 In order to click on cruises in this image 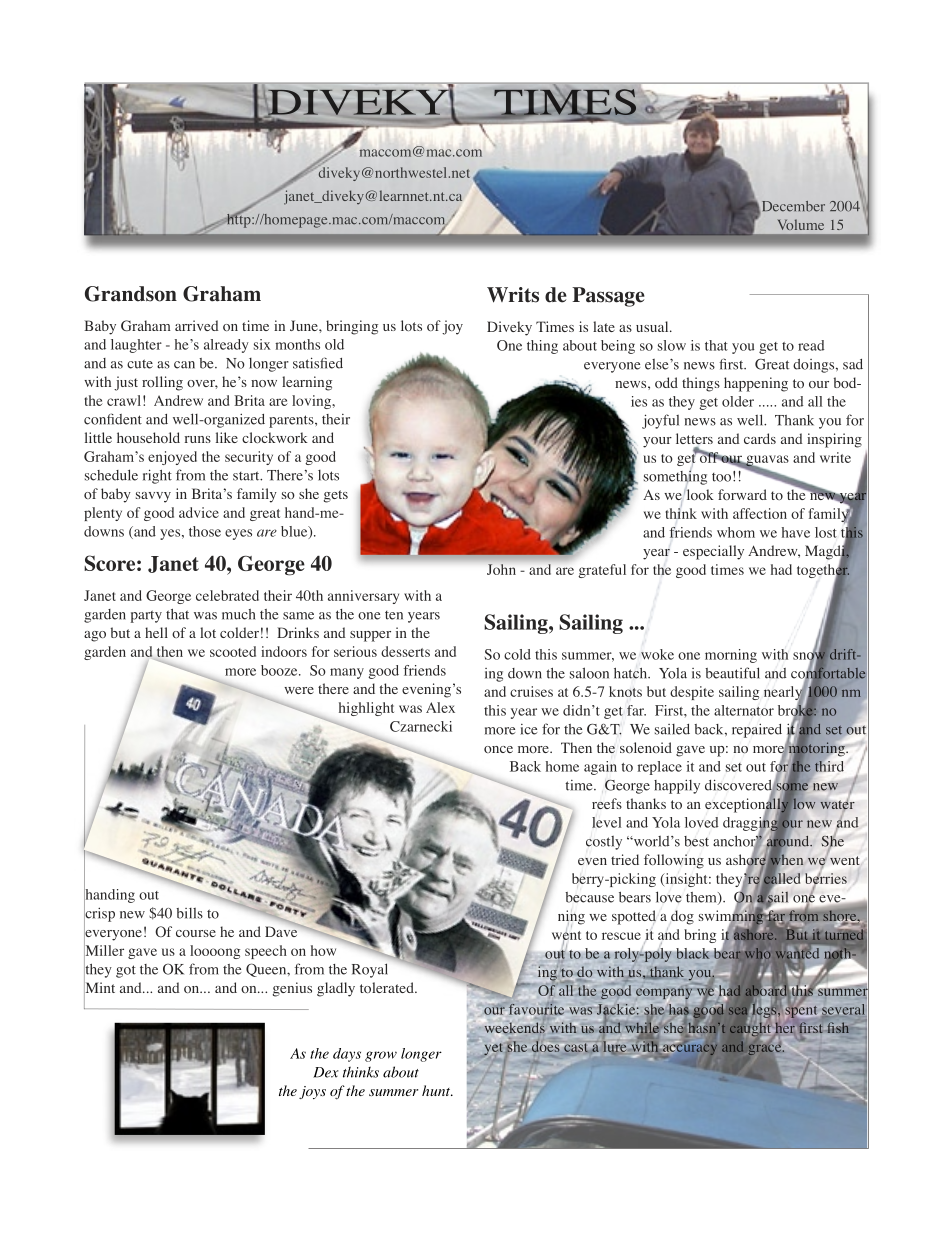, I will do `click(531, 691)`.
